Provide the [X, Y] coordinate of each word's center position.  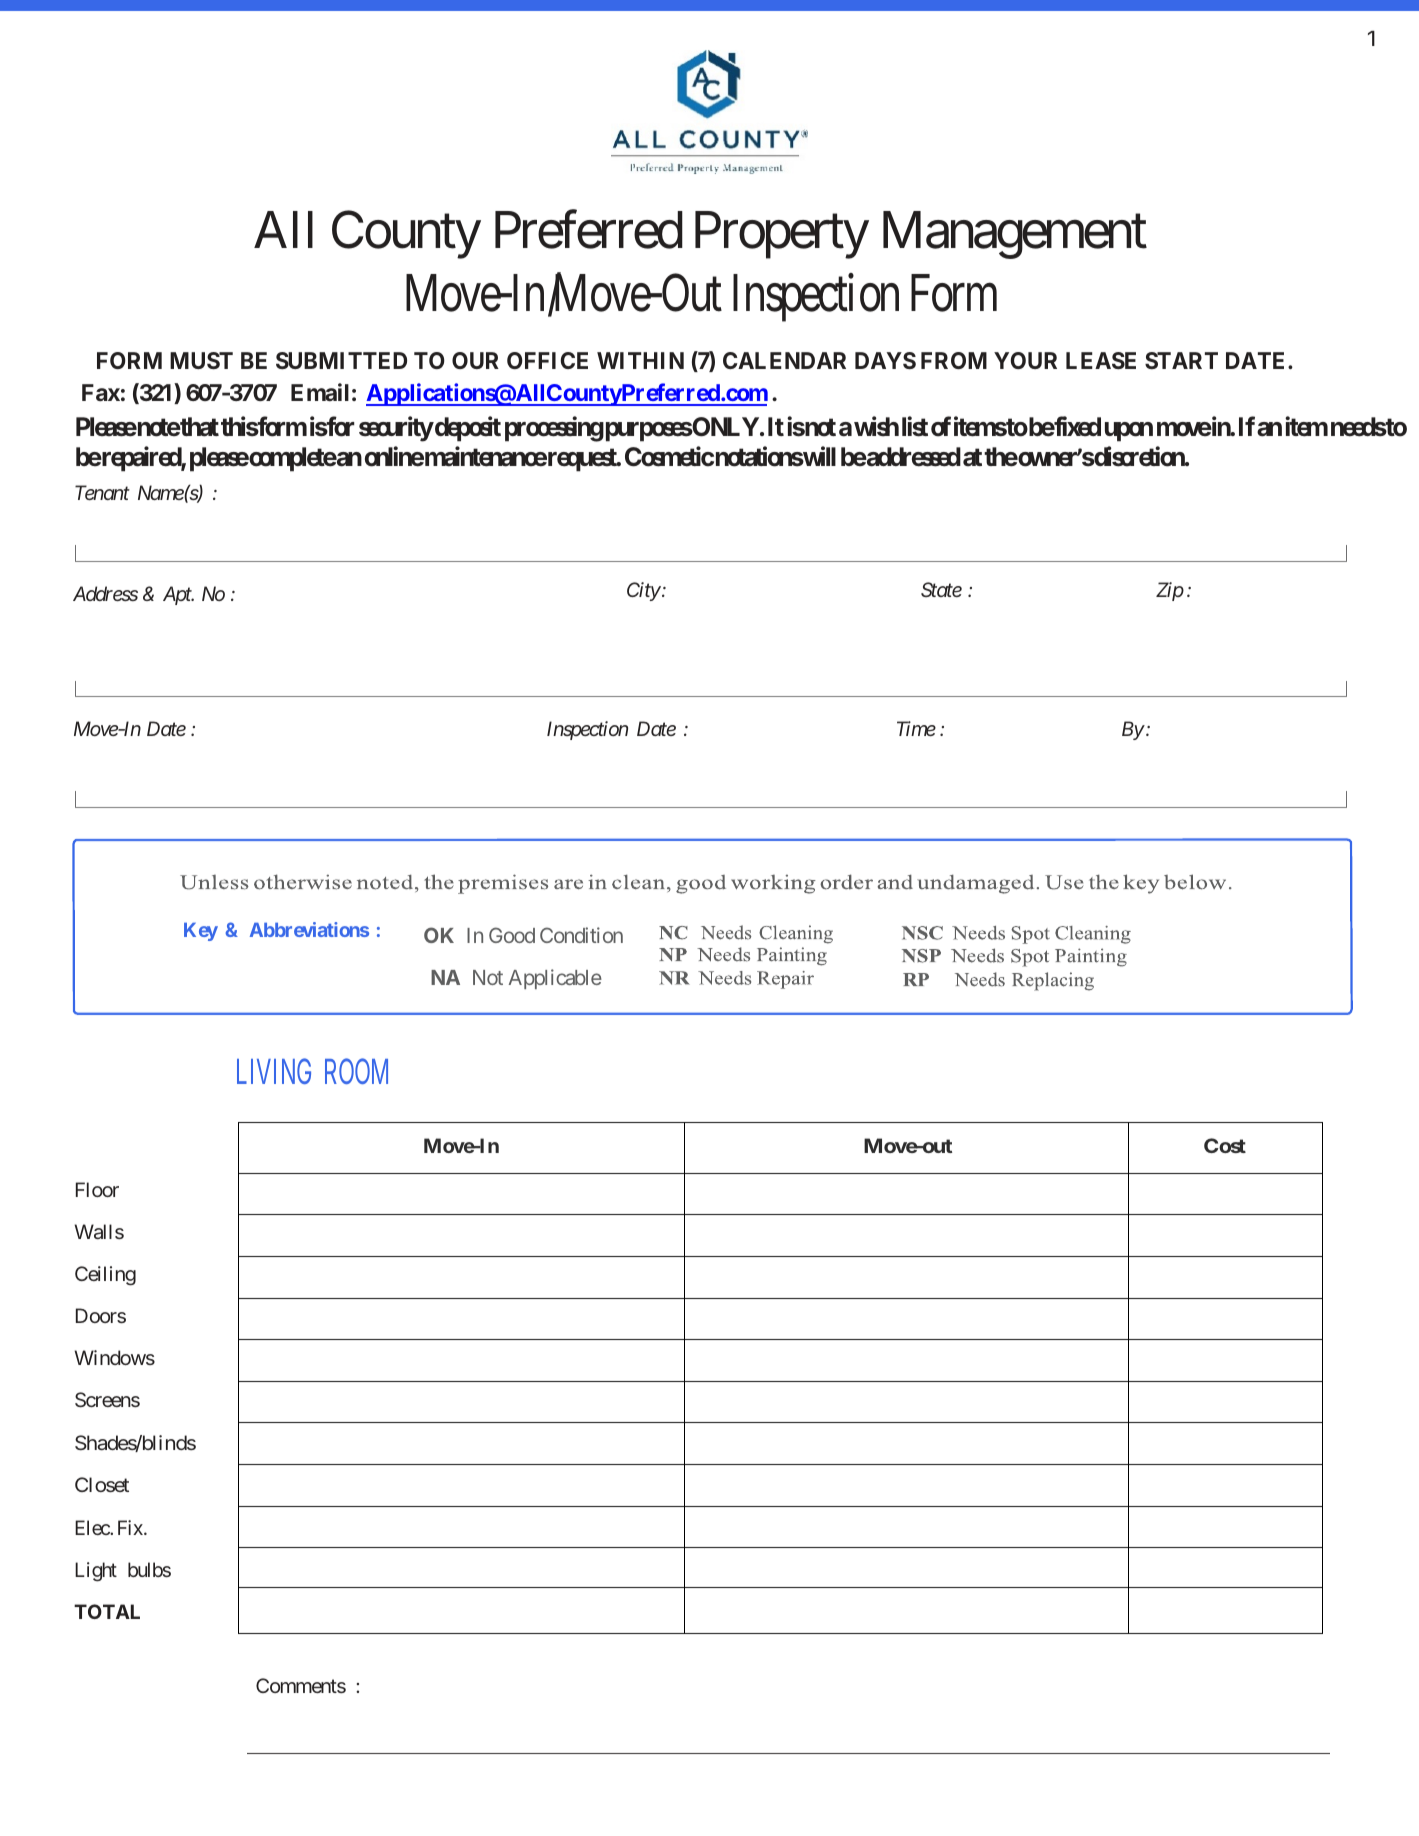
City [644, 591]
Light [96, 1572]
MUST [201, 360]
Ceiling [105, 1276]
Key [201, 932]
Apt [178, 595]
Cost [1225, 1145]
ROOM [356, 1071]
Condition [581, 935]
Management [1015, 235]
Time [916, 728]
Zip [1170, 591]
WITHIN [640, 360]
